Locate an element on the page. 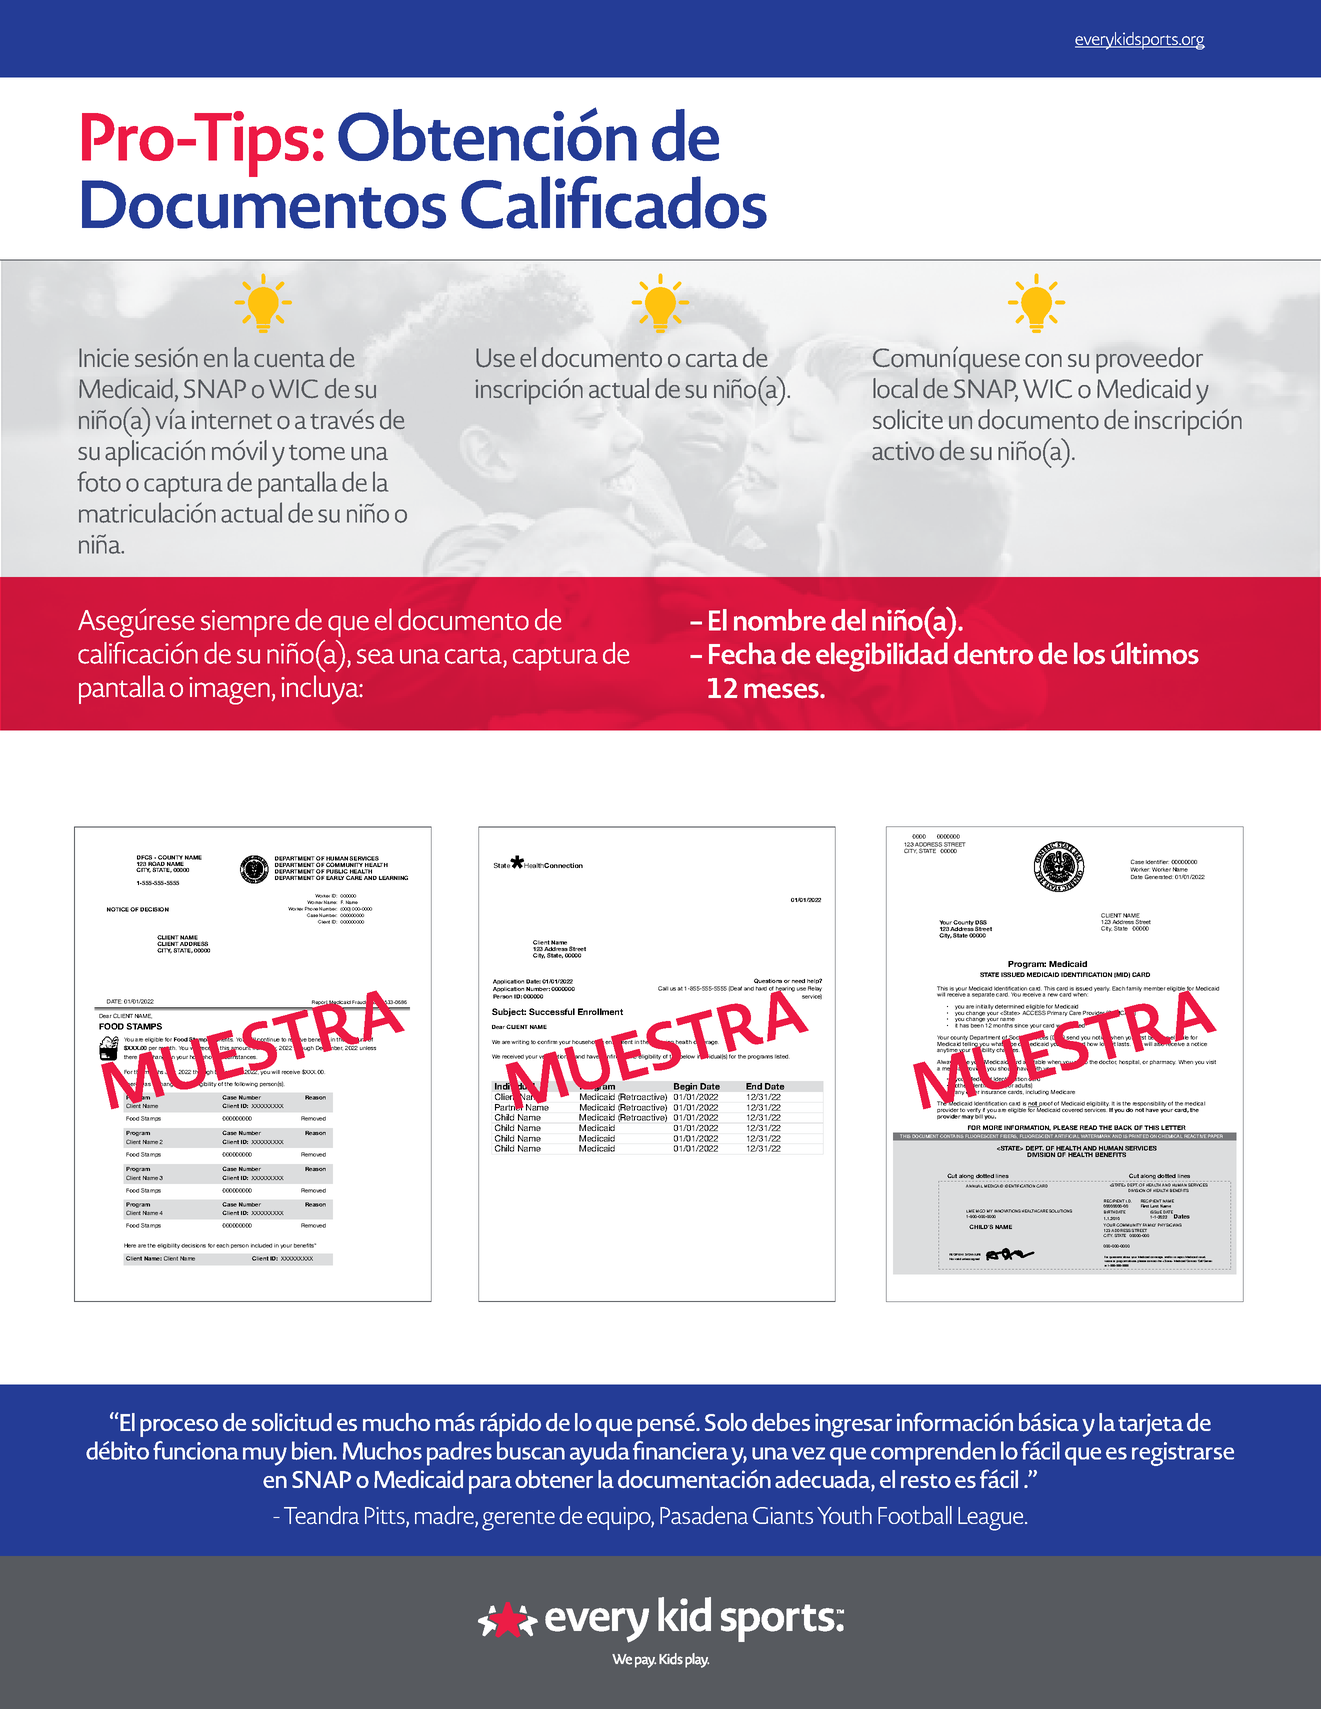 This page has width=1321, height=1709. member is located at coordinates (1155, 988).
